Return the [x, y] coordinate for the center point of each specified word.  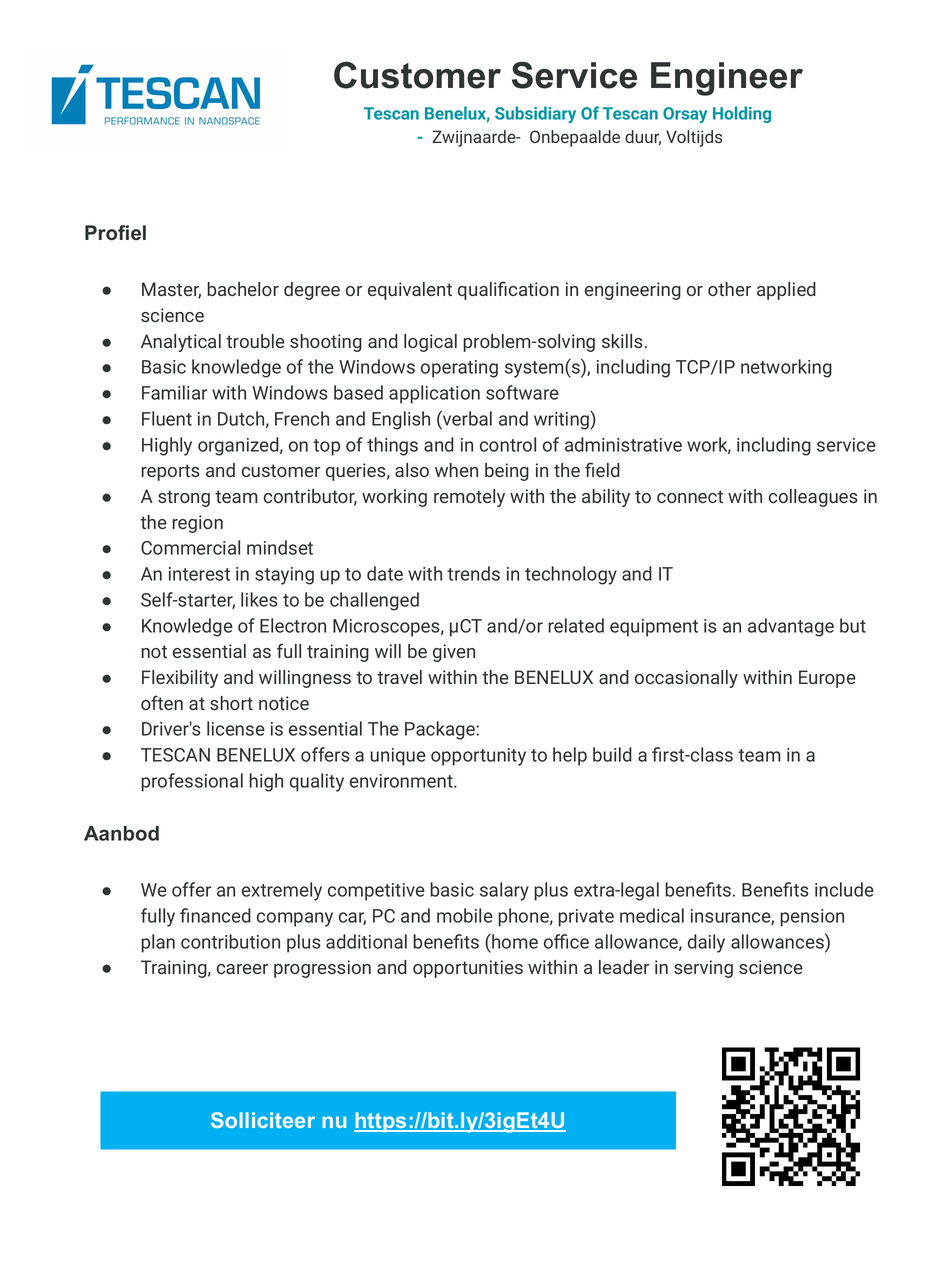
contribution [230, 941]
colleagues [813, 498]
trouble [255, 341]
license [236, 728]
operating [459, 369]
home [514, 941]
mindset [280, 547]
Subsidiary [535, 114]
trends [473, 573]
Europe [827, 679]
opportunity [478, 757]
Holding [742, 114]
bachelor [243, 289]
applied [786, 291]
